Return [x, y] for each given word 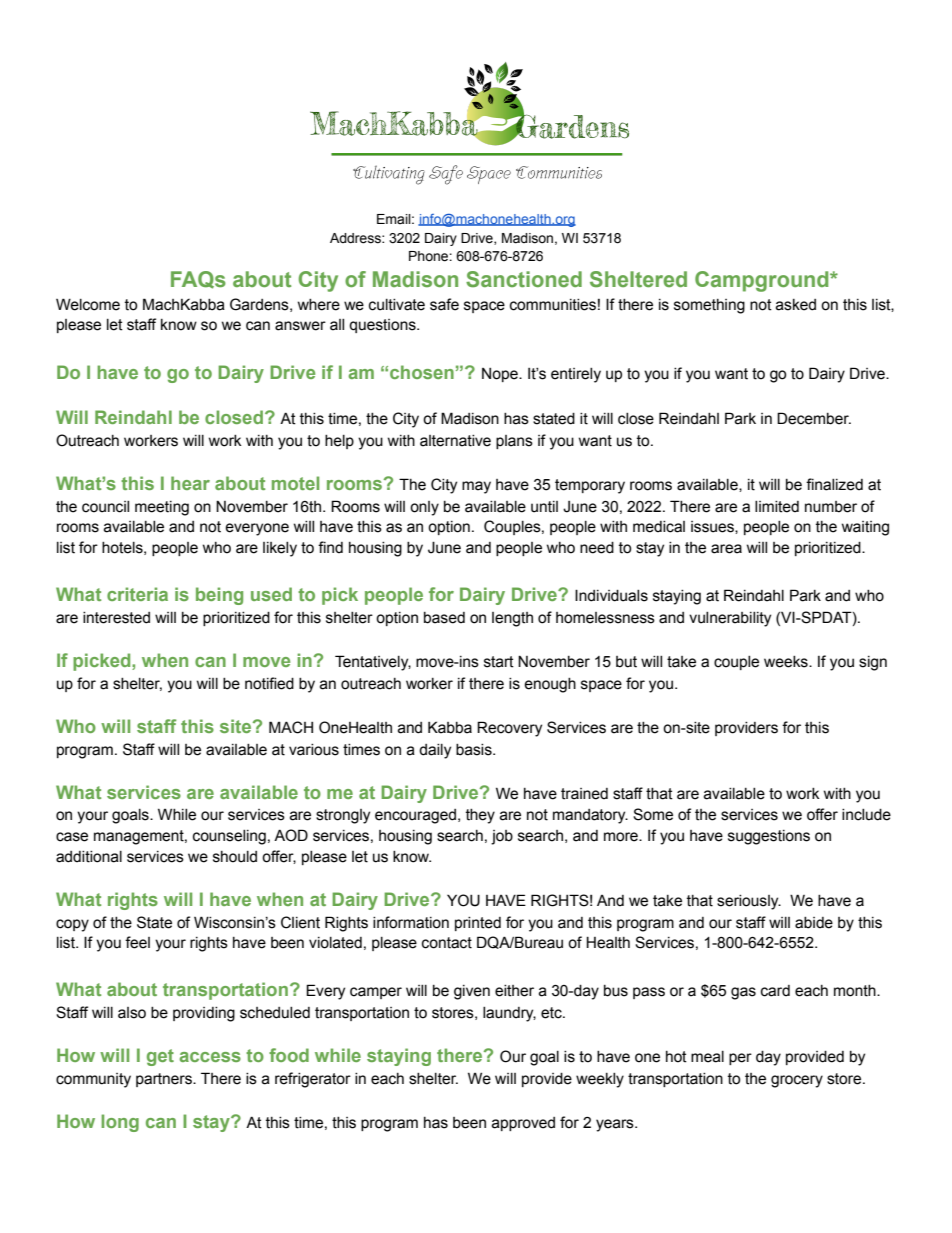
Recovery [509, 729]
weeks [787, 662]
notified [269, 683]
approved [523, 1124]
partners [165, 1080]
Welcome [88, 304]
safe [444, 304]
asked [796, 305]
